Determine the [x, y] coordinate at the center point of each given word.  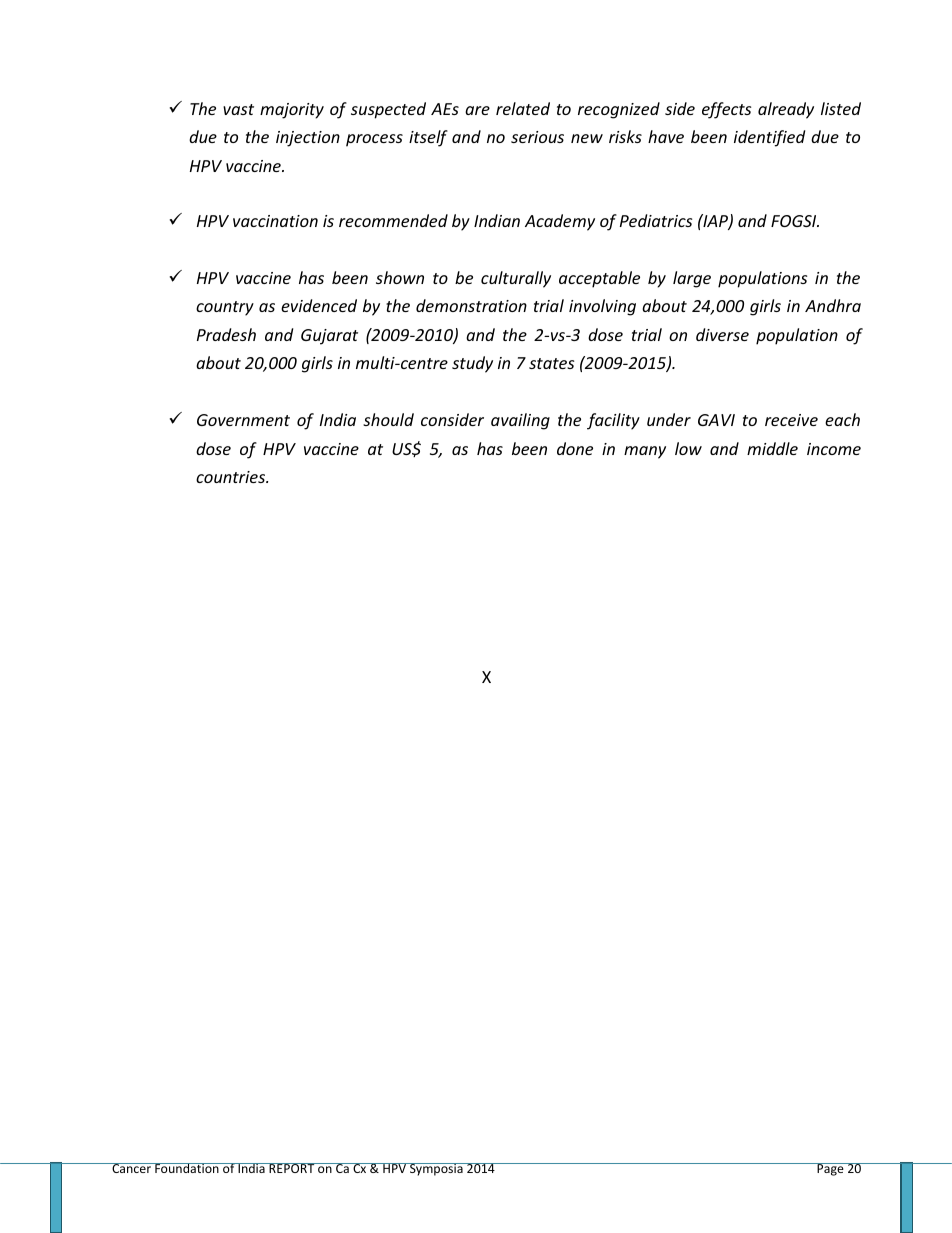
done [575, 448]
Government [243, 420]
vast [238, 109]
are [477, 110]
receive [791, 420]
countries [232, 477]
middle [772, 448]
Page [830, 1169]
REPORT [292, 1168]
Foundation [187, 1168]
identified [769, 138]
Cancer [131, 1168]
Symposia [436, 1169]
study [472, 364]
